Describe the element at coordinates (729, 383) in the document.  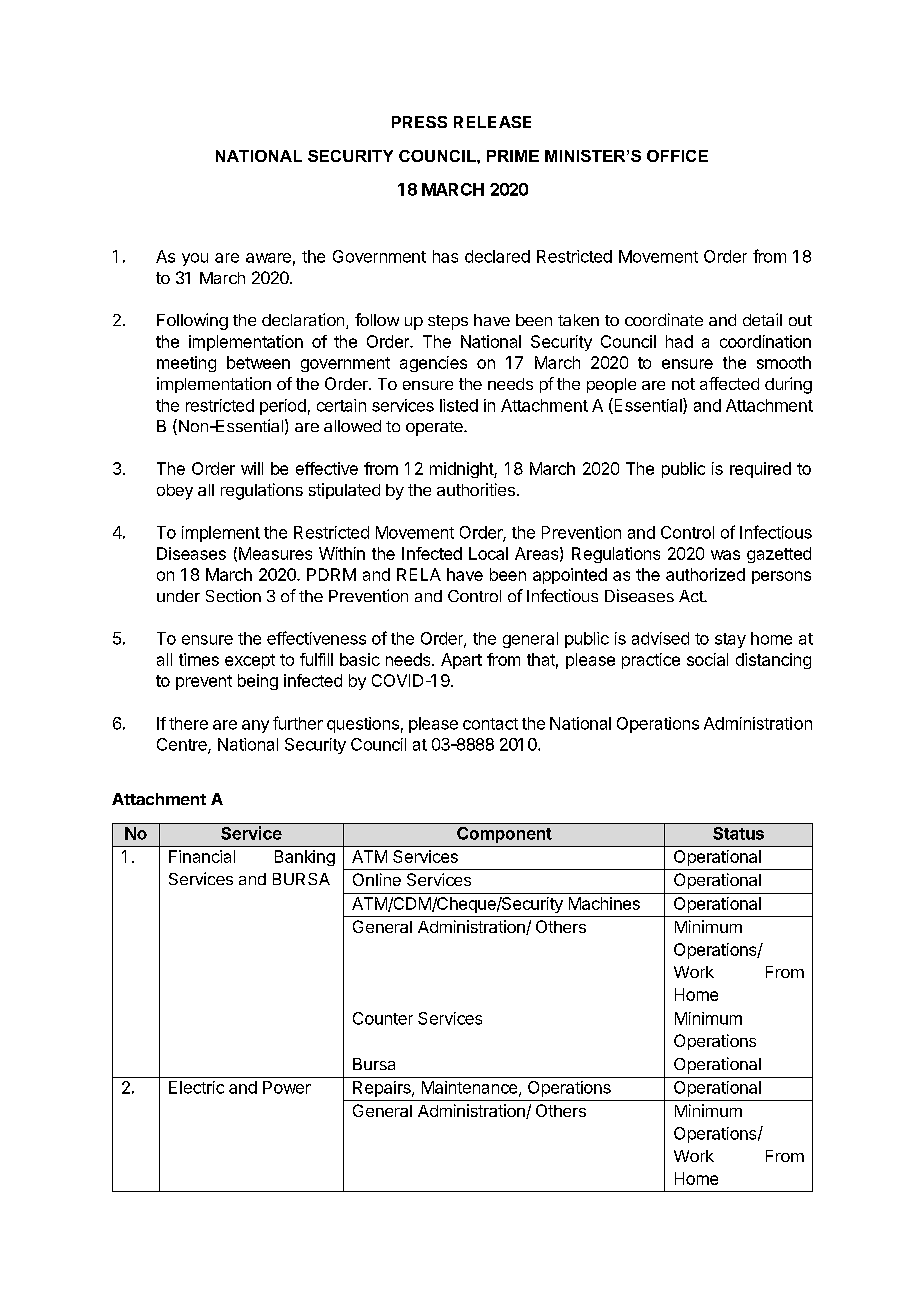
I see `affected` at that location.
